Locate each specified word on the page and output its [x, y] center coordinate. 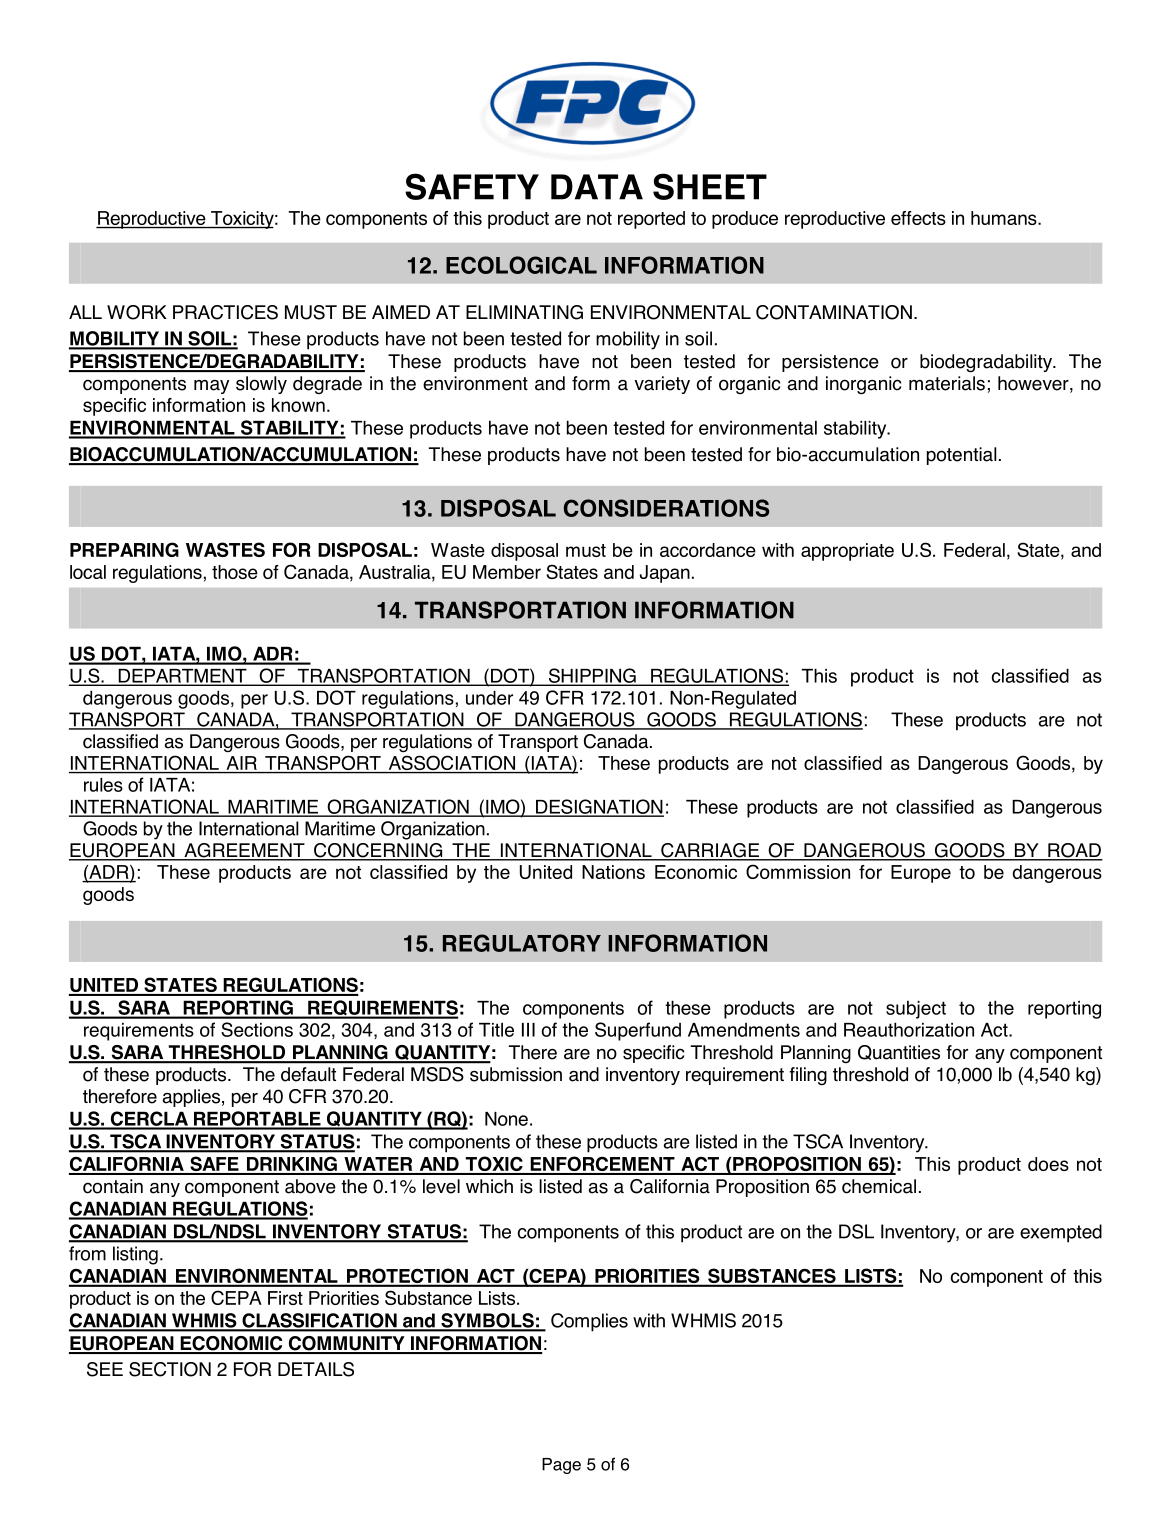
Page [561, 1466]
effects [918, 218]
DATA [597, 187]
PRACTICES [225, 312]
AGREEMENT [244, 851]
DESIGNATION [599, 807]
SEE [105, 1369]
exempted [1061, 1233]
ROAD [1074, 851]
